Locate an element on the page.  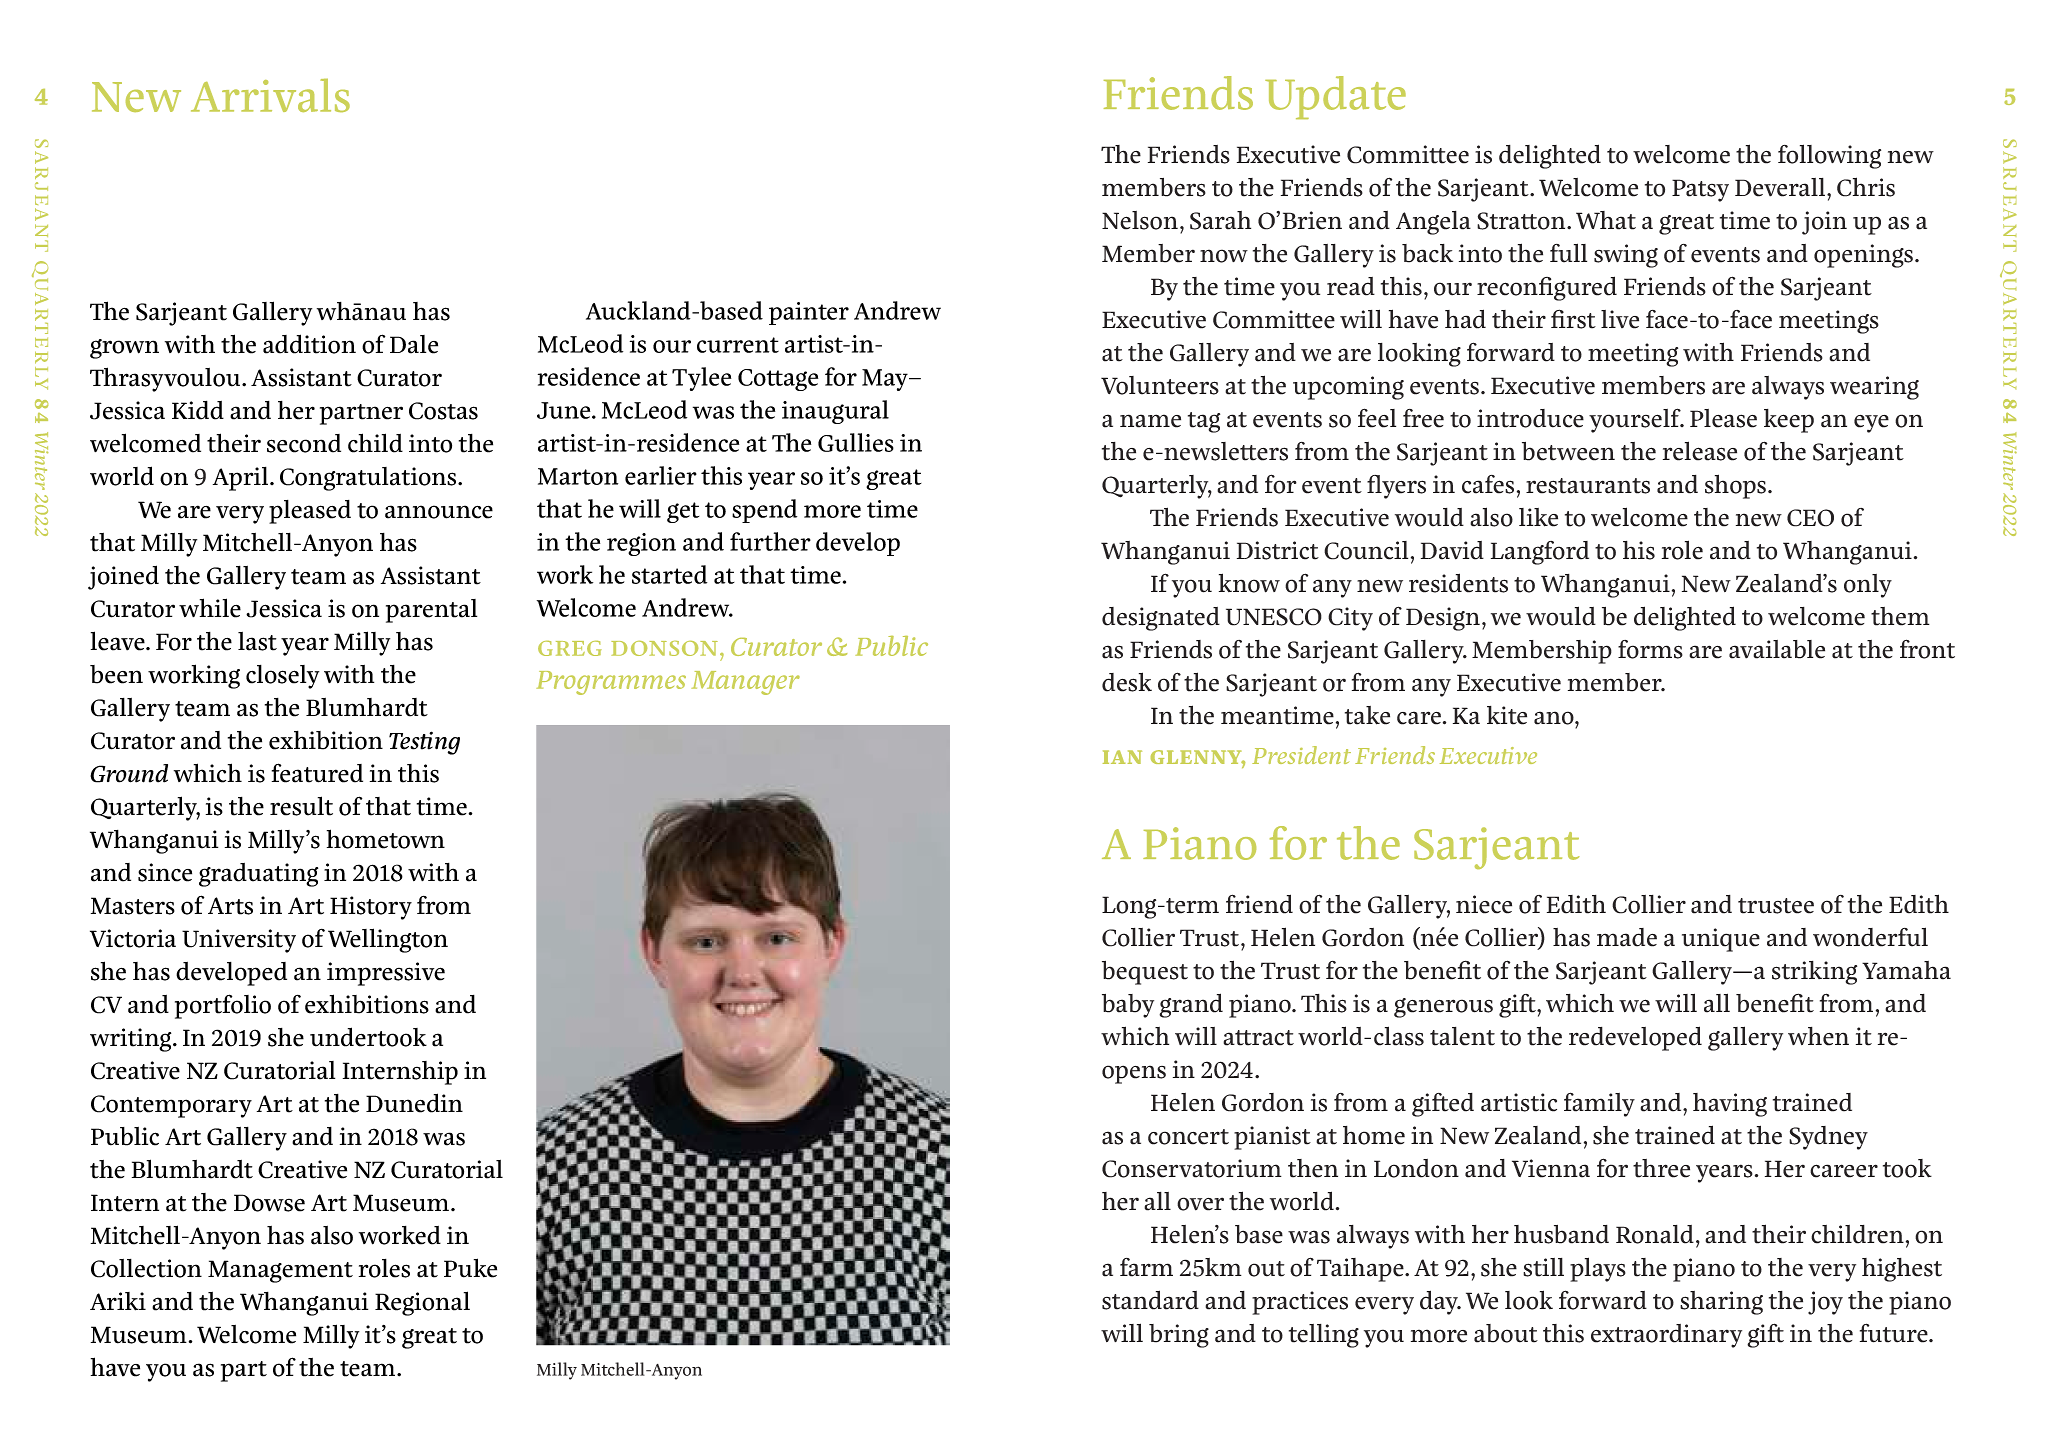
desk is located at coordinates (1127, 682).
